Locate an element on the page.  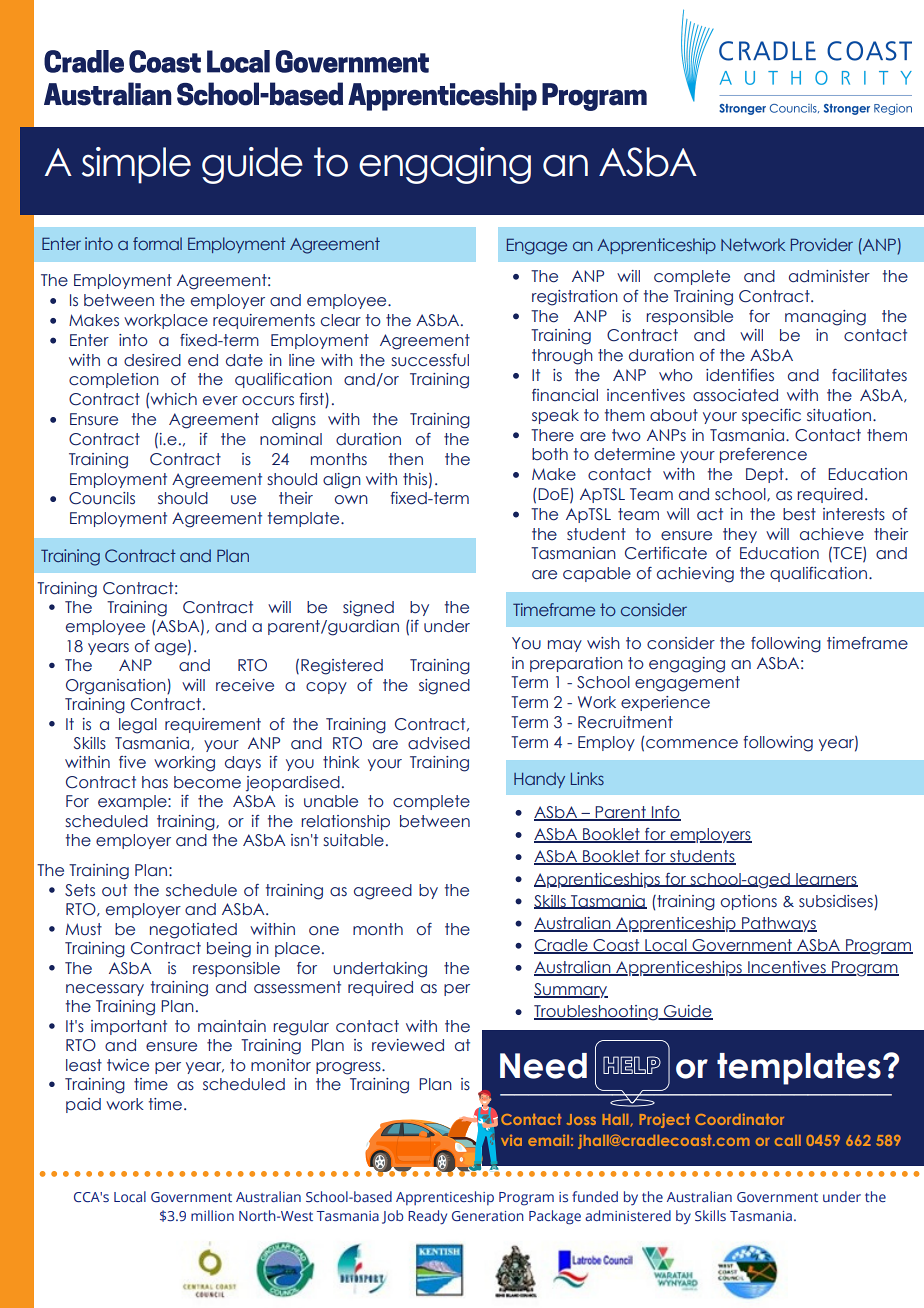
registration is located at coordinates (575, 298).
